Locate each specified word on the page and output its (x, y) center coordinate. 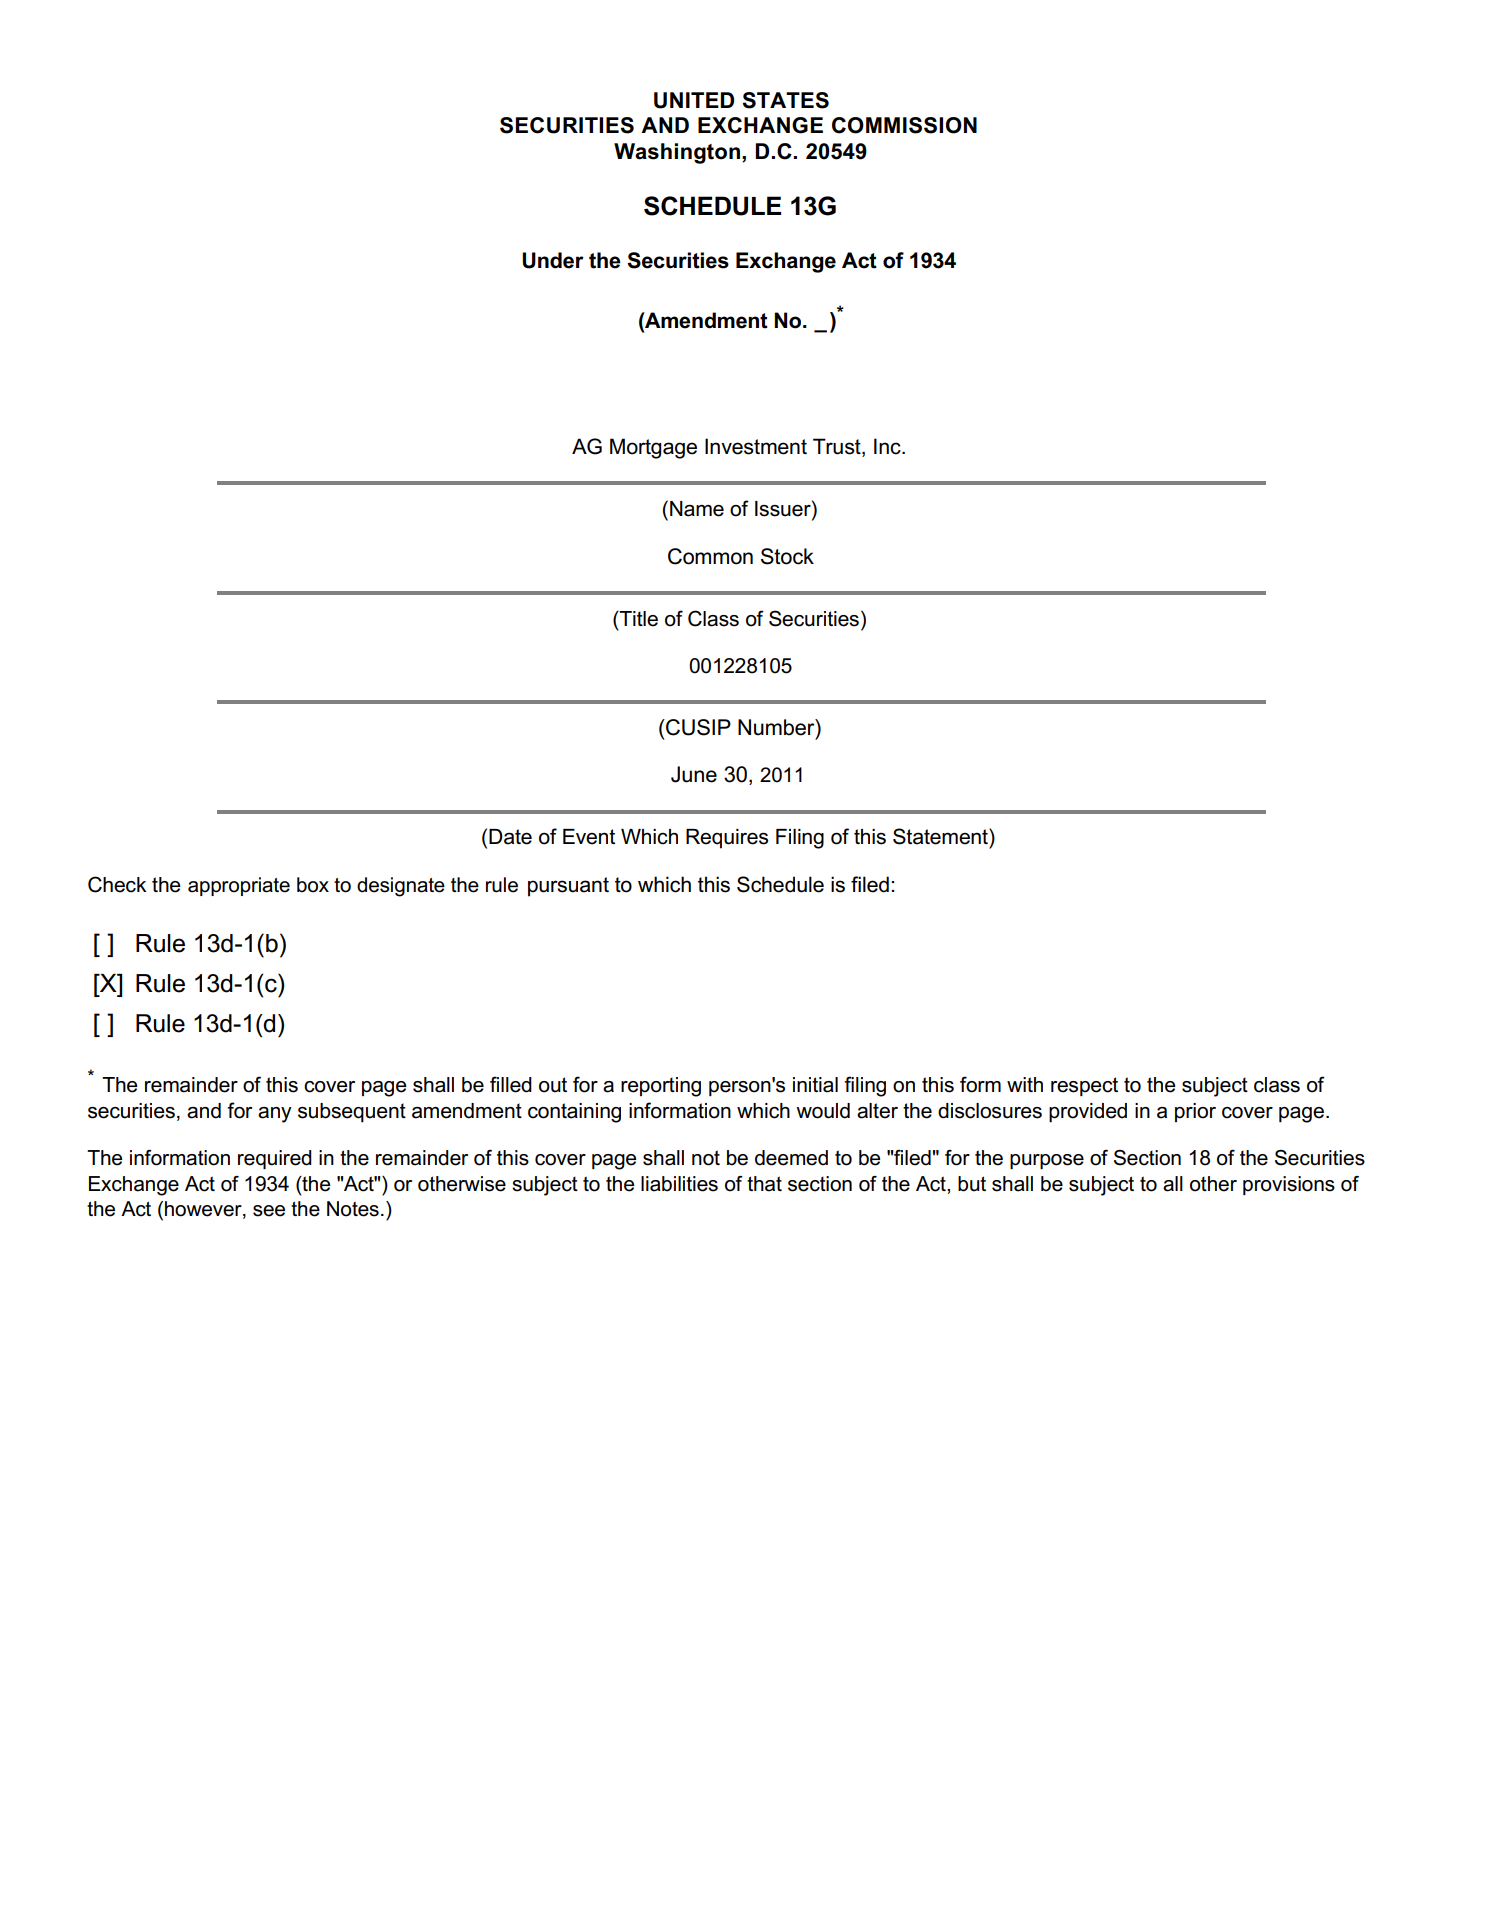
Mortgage (653, 448)
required (275, 1159)
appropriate (239, 886)
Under (553, 260)
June (694, 774)
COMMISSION (904, 125)
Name (697, 509)
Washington (677, 153)
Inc (888, 446)
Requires (727, 839)
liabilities (679, 1184)
